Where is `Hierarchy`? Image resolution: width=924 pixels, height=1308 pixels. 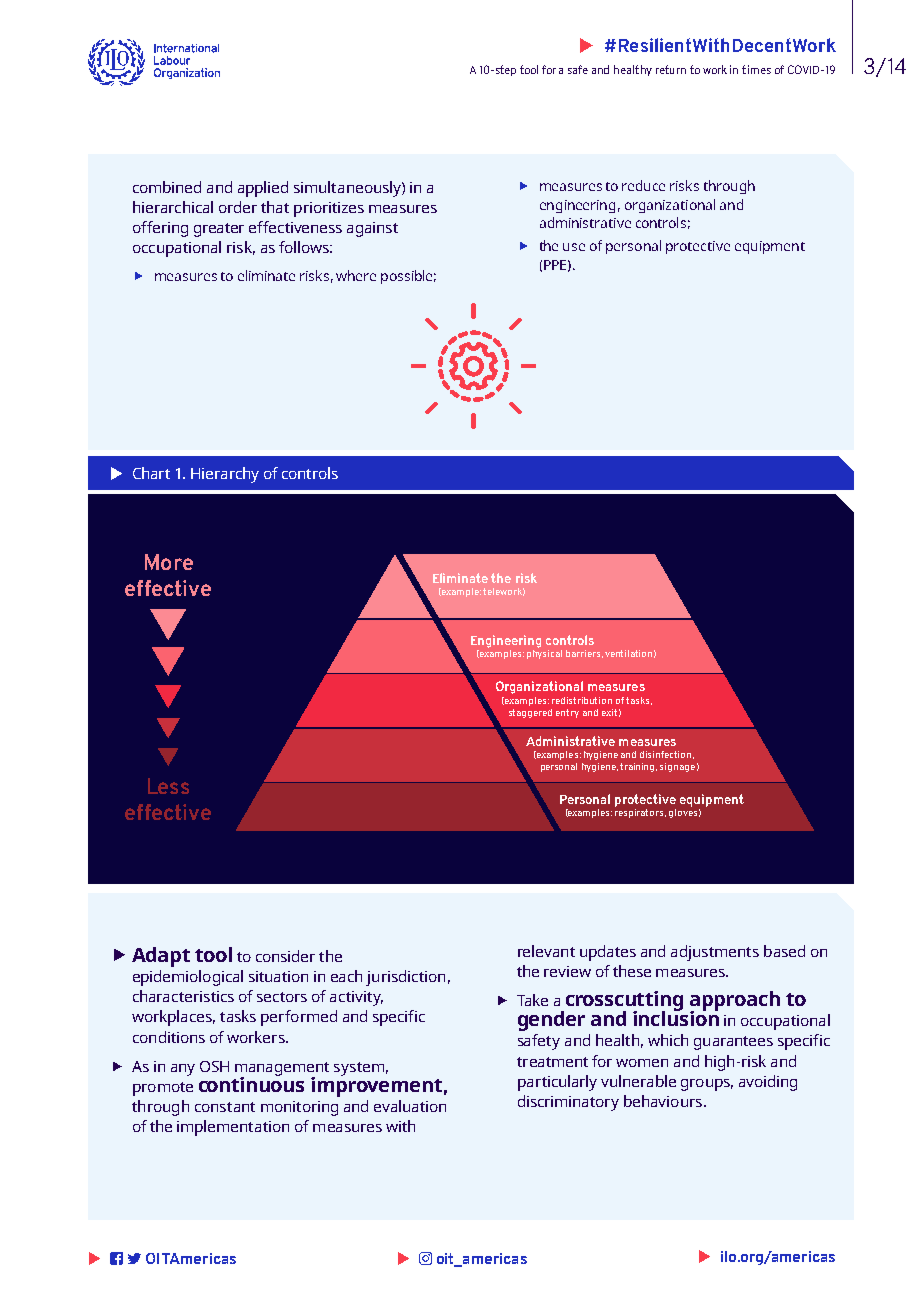 Hierarchy is located at coordinates (225, 475).
